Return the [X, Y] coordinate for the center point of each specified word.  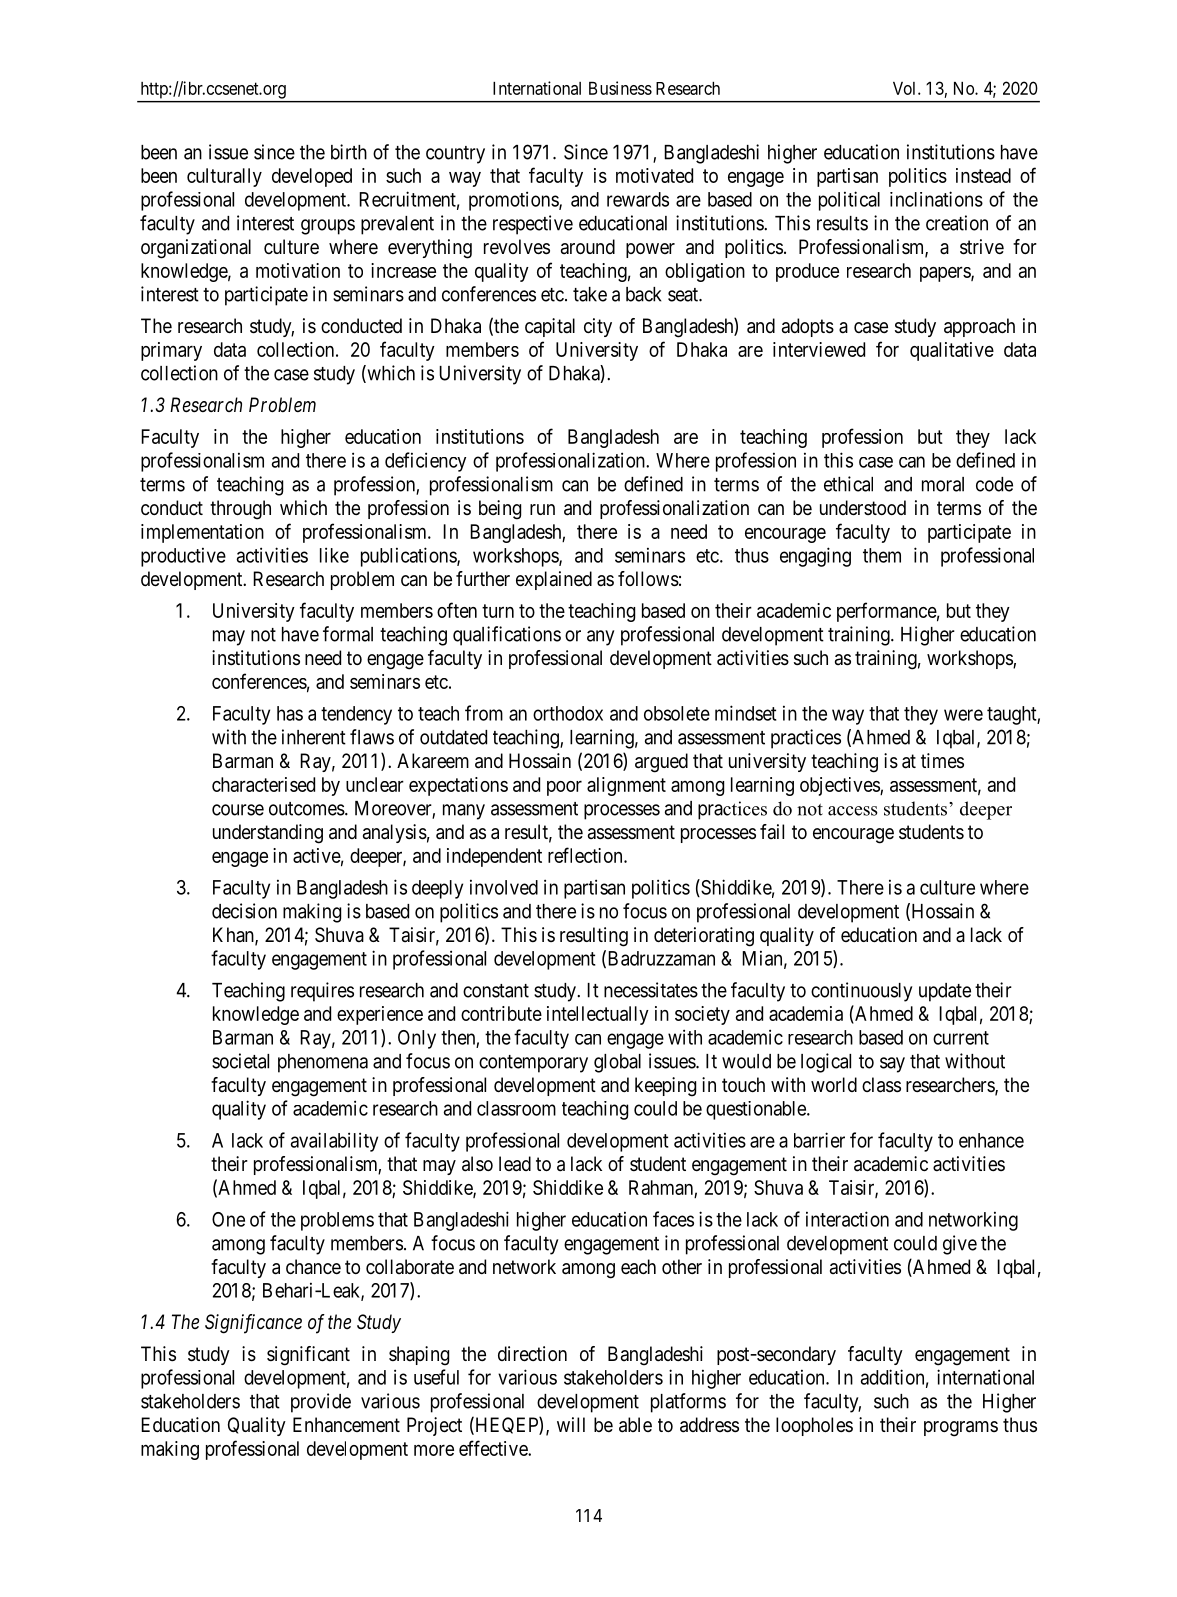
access [853, 811]
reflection [586, 855]
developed [312, 177]
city [598, 327]
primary [171, 351]
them [882, 555]
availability [334, 1142]
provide [321, 1403]
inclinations [936, 199]
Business [620, 88]
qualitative [952, 351]
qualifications [507, 636]
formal [348, 634]
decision [244, 911]
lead [515, 1164]
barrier [819, 1140]
